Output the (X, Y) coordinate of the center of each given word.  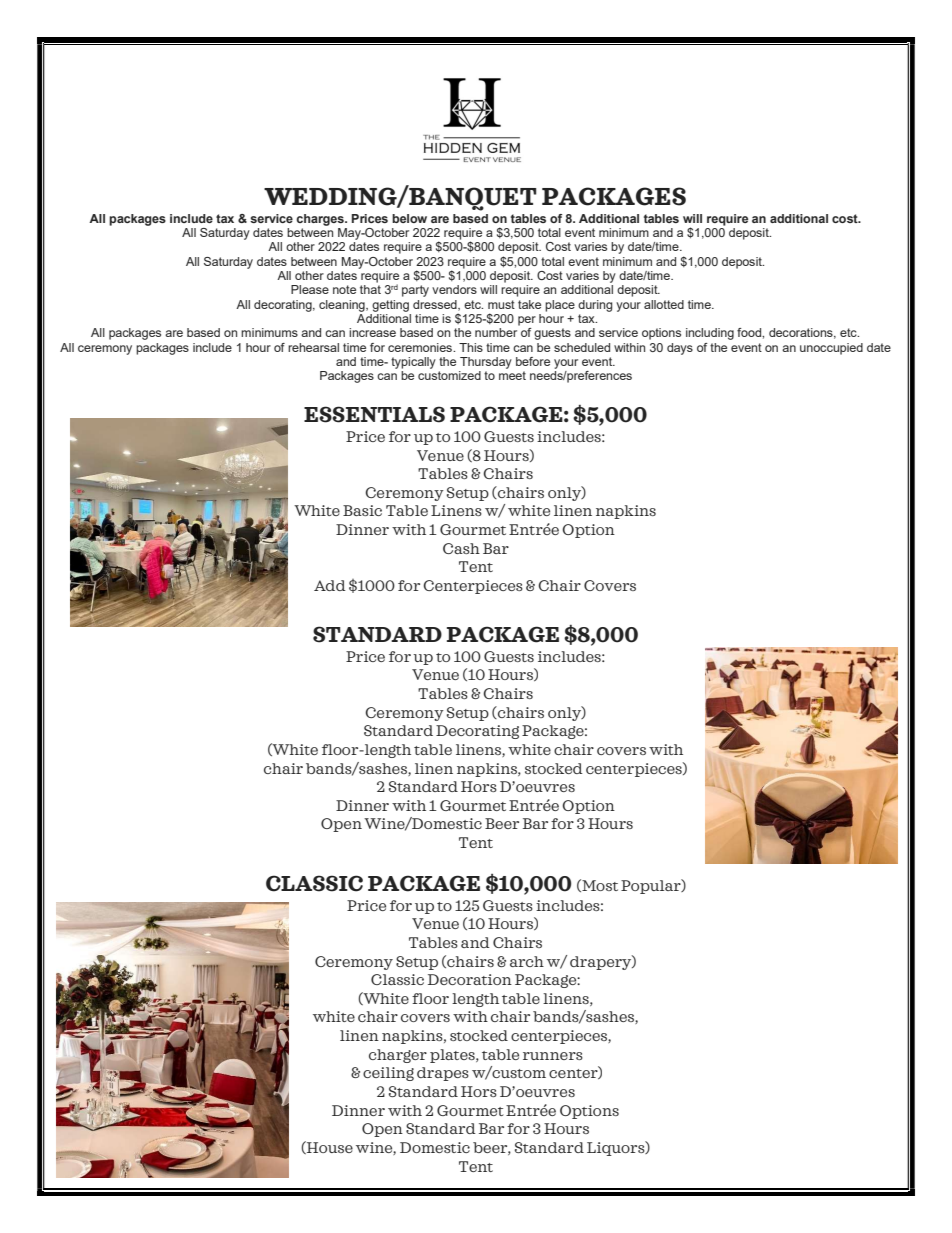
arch (527, 961)
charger (398, 1056)
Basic (362, 510)
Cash (461, 548)
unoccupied (831, 349)
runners (553, 1056)
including (710, 334)
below (409, 218)
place (560, 306)
